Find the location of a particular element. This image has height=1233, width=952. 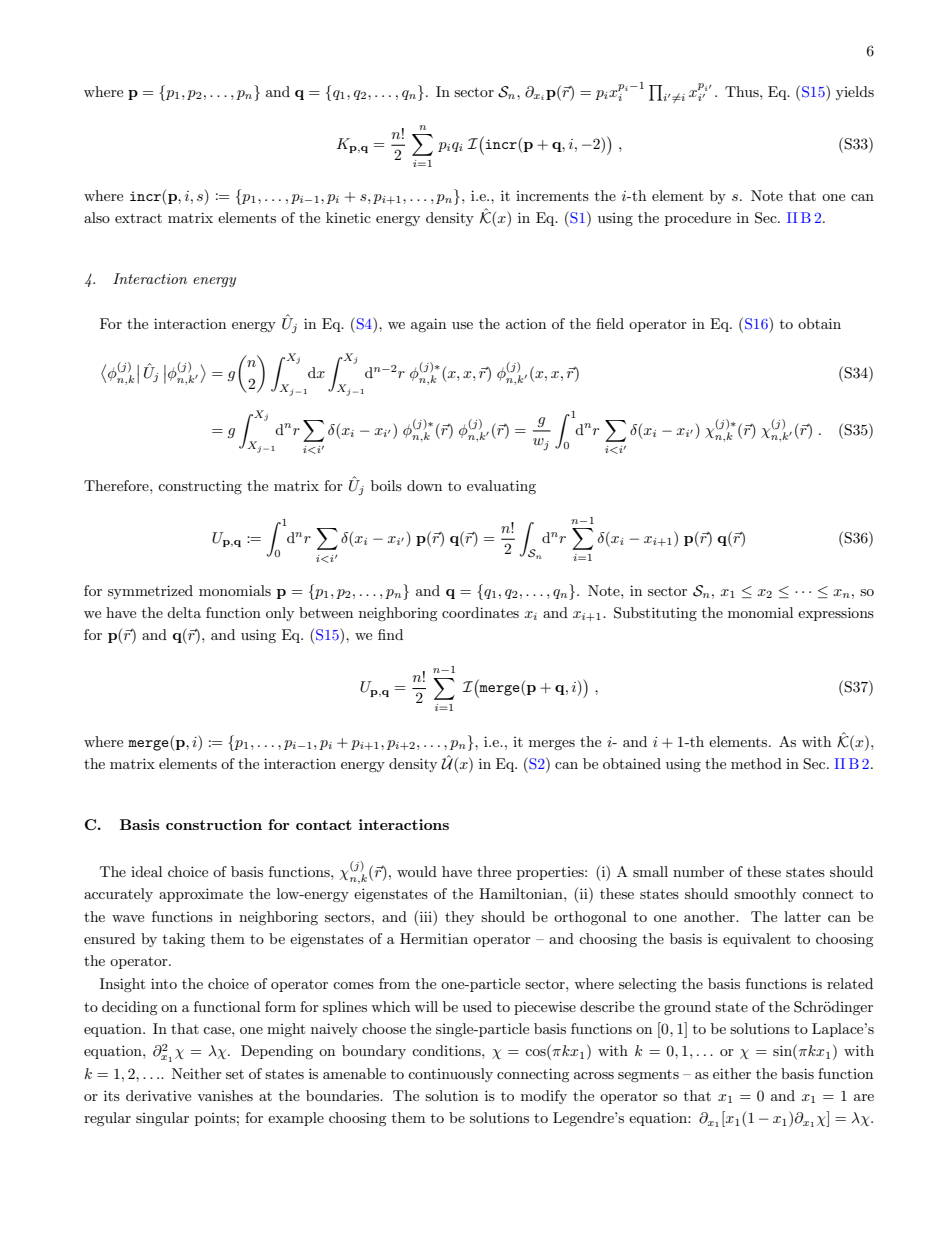

extract is located at coordinates (138, 218).
